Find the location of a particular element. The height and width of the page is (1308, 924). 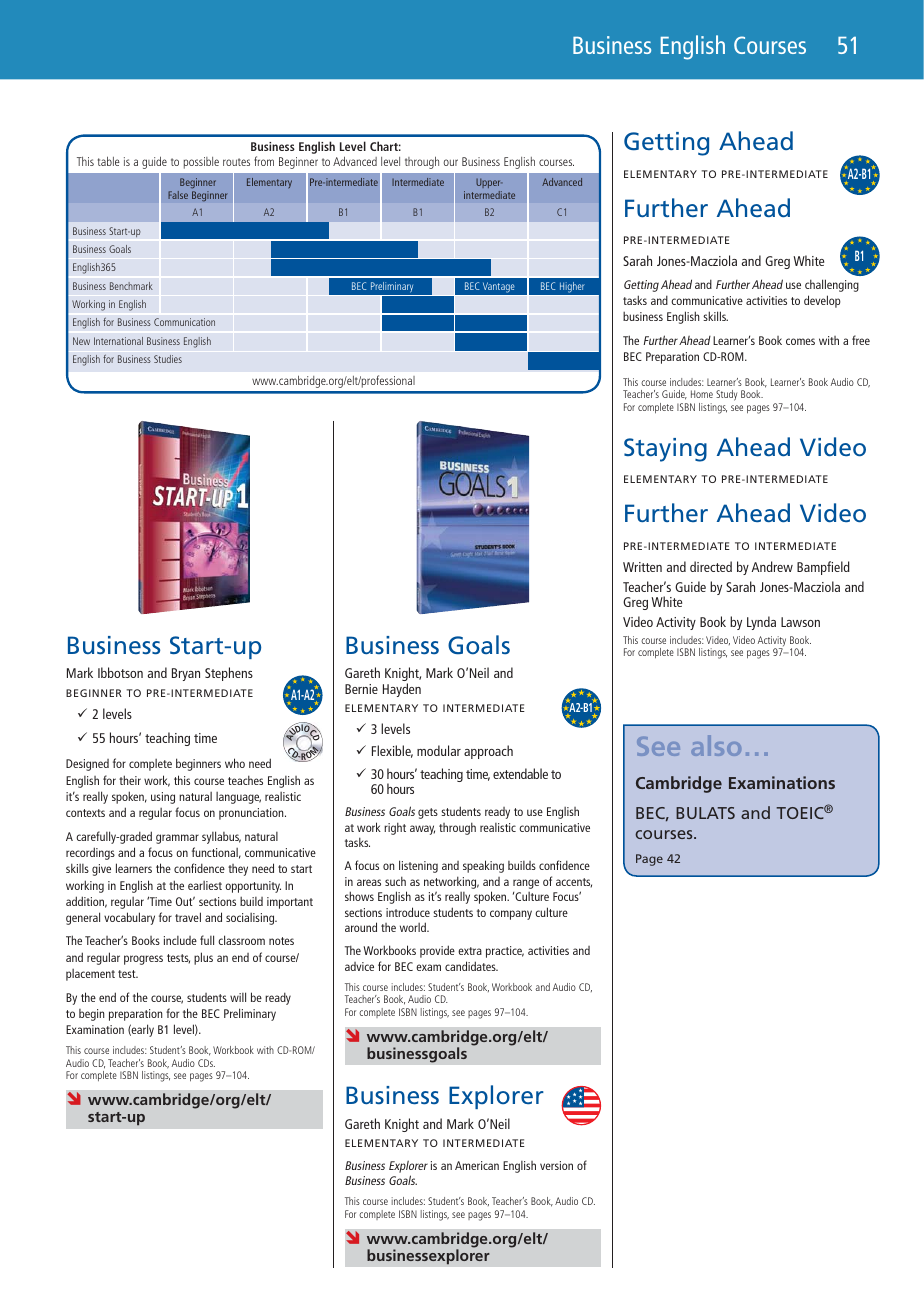

Written is located at coordinates (642, 567).
